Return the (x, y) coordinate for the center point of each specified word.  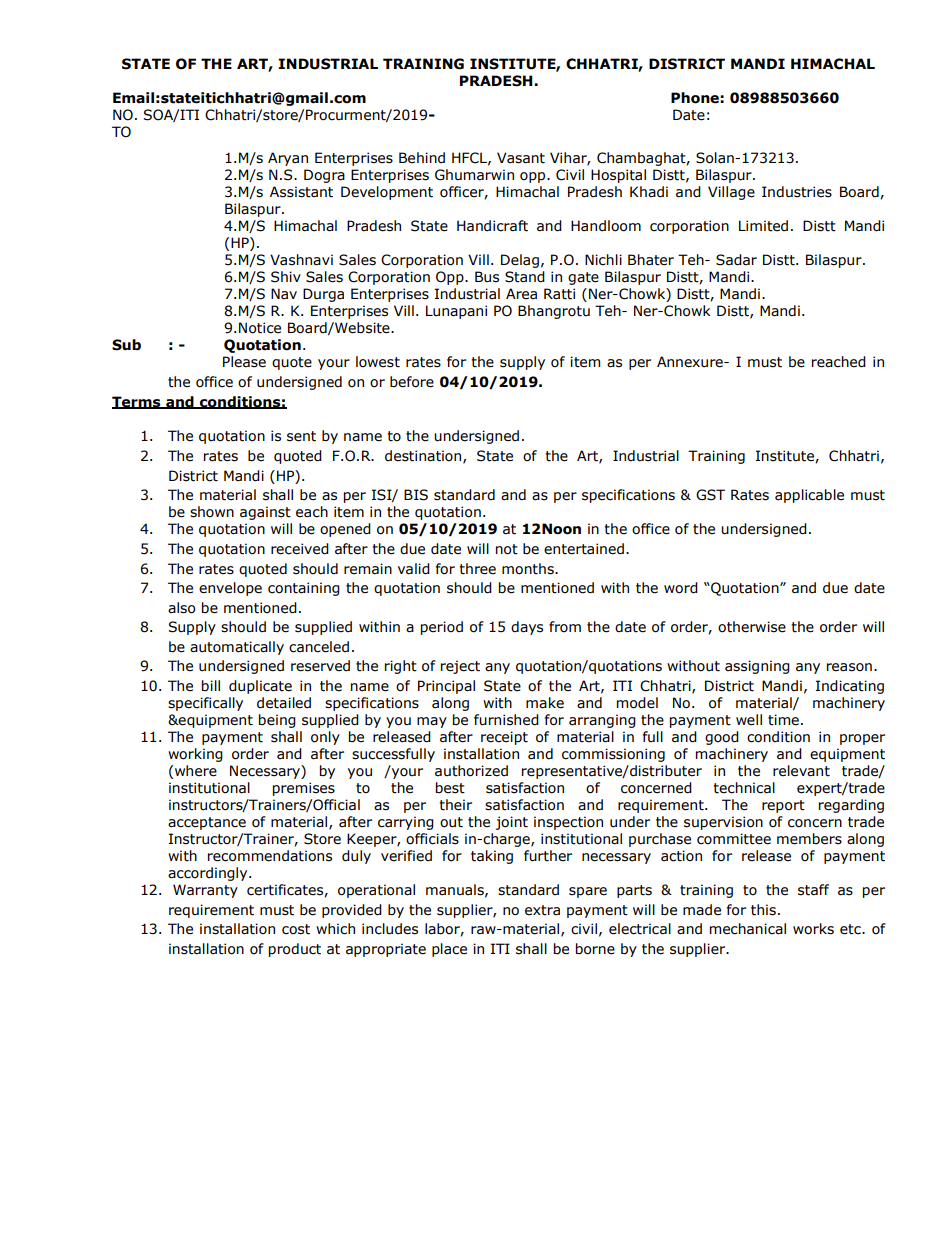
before (412, 382)
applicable (809, 496)
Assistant (301, 192)
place (449, 950)
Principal (446, 687)
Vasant (521, 158)
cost (296, 929)
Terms (137, 402)
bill (211, 686)
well (749, 720)
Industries (797, 192)
